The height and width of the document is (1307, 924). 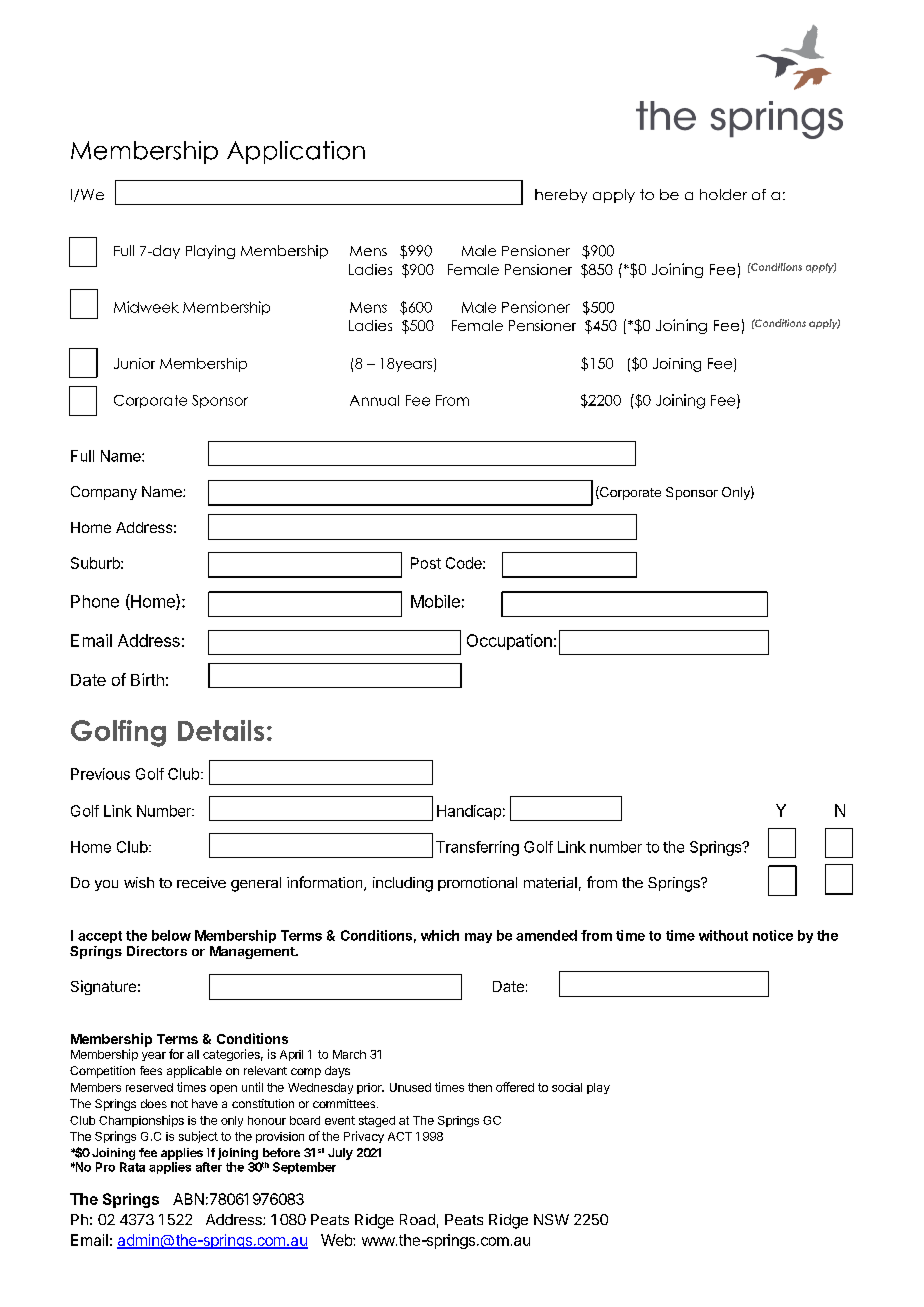 What do you see at coordinates (551, 1219) in the document?
I see `NSW` at bounding box center [551, 1219].
